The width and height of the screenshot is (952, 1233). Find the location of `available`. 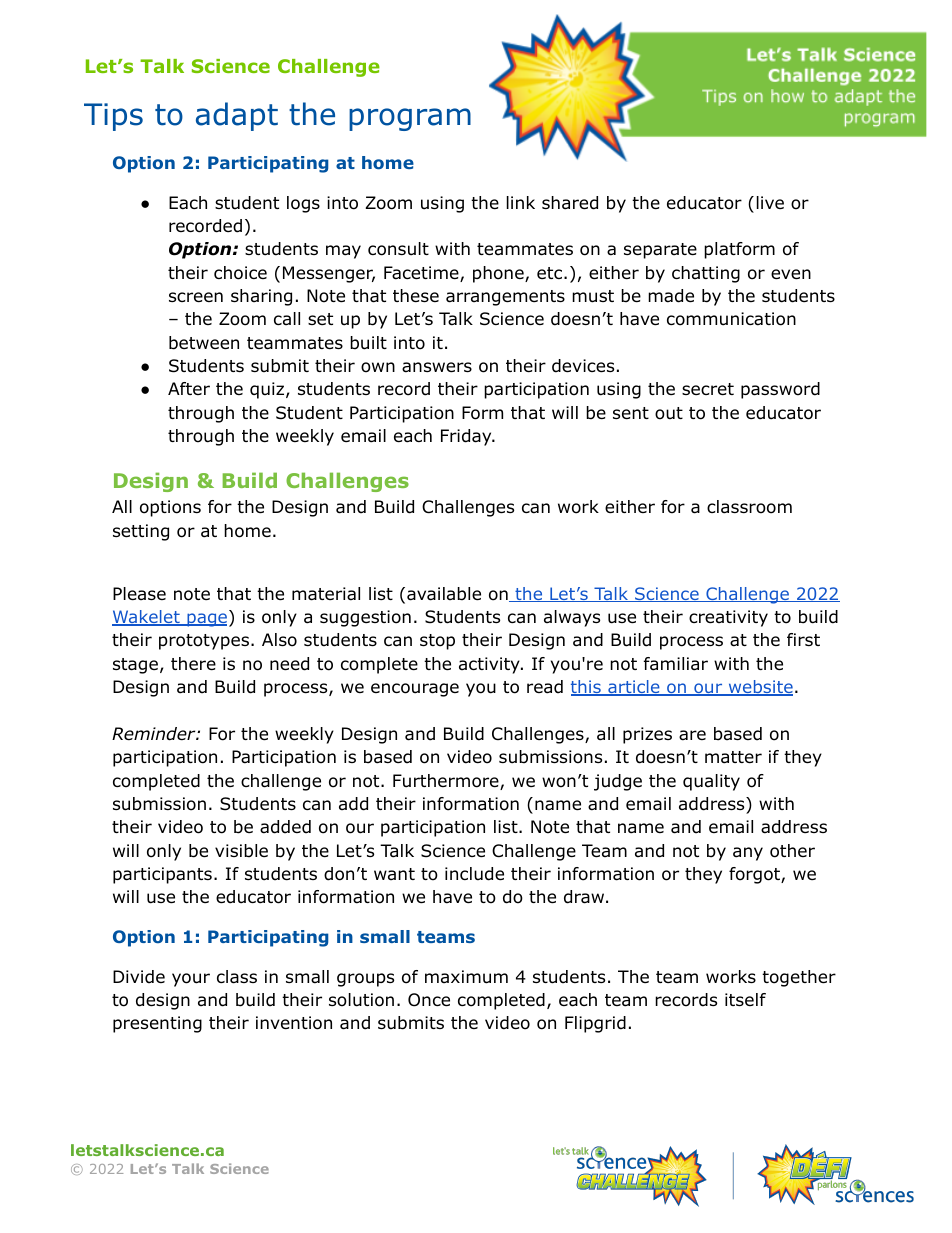

available is located at coordinates (444, 594).
